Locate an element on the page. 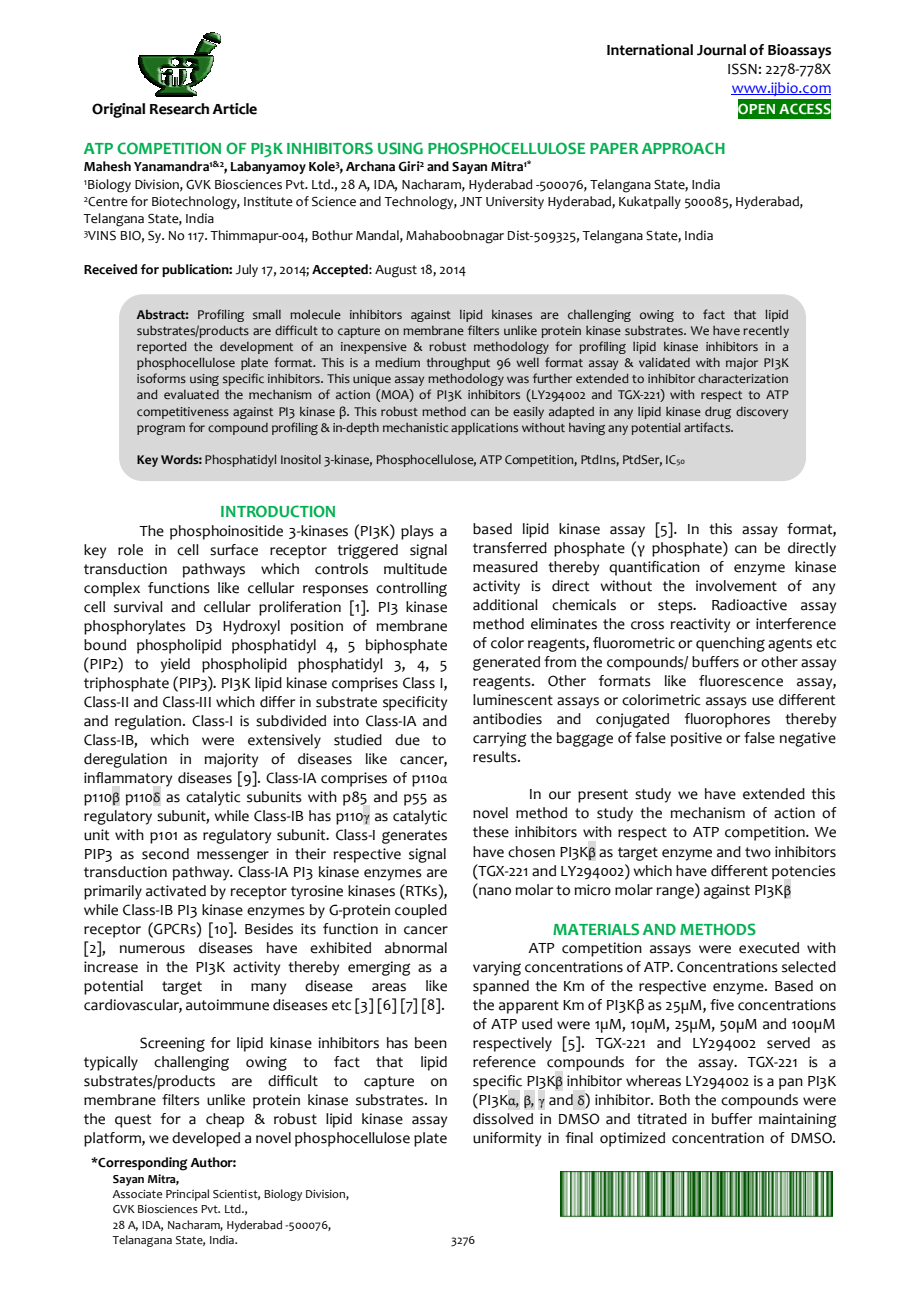 The image size is (924, 1308). Mahesh is located at coordinates (107, 166).
